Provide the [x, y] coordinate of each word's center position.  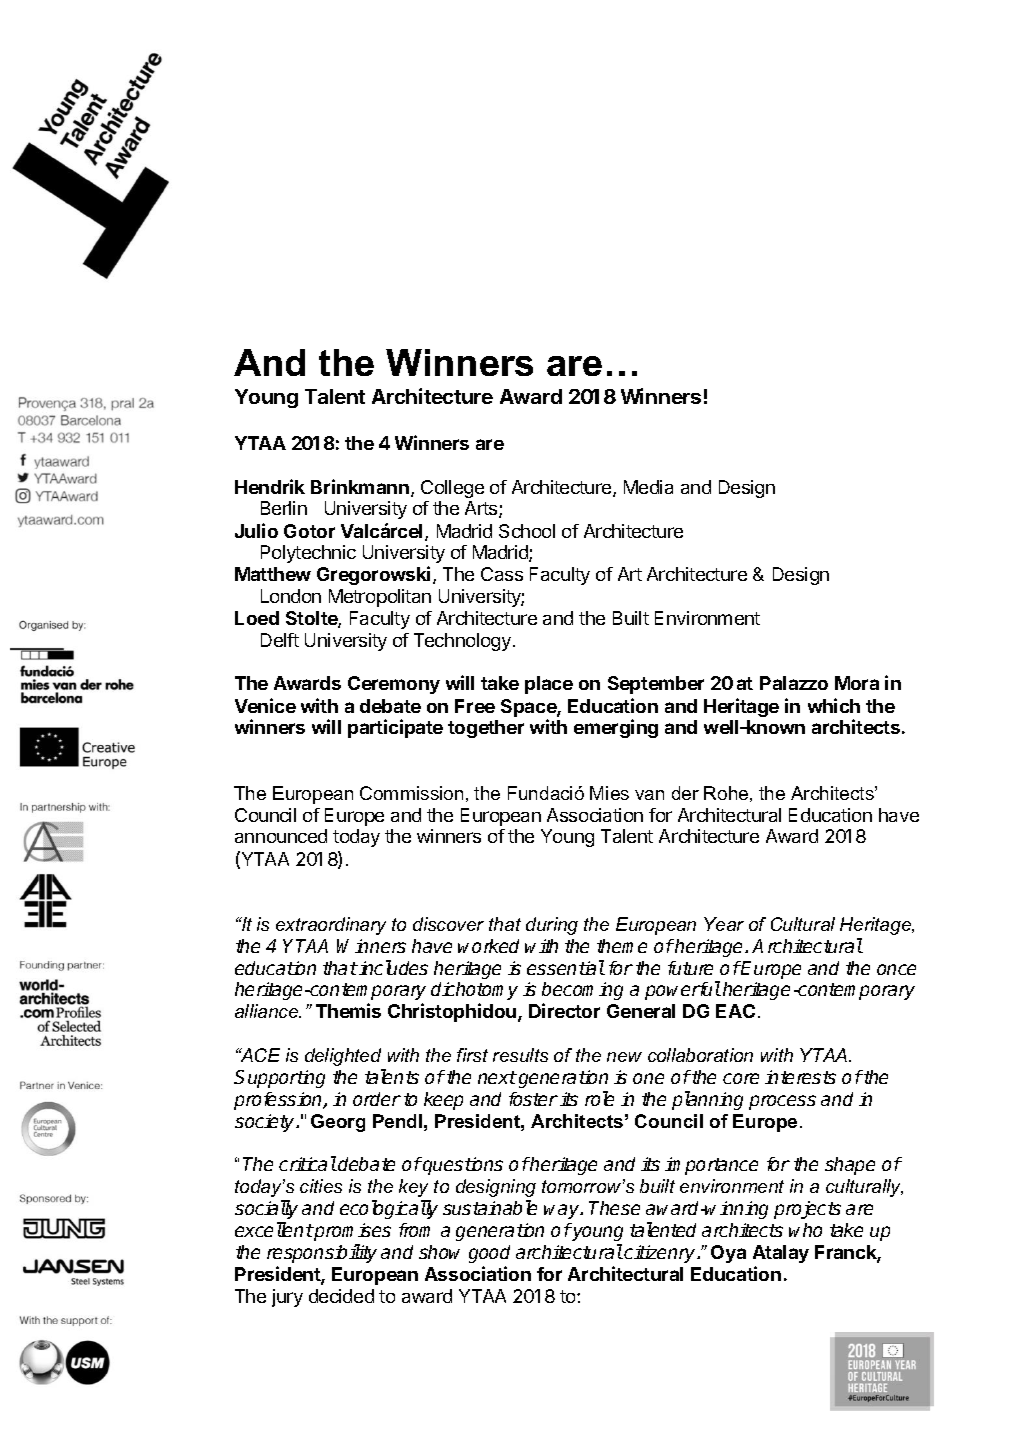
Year [724, 924]
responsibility [322, 1253]
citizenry [661, 1254]
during [552, 926]
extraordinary [331, 926]
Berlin [284, 508]
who [805, 1230]
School [527, 531]
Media [648, 487]
